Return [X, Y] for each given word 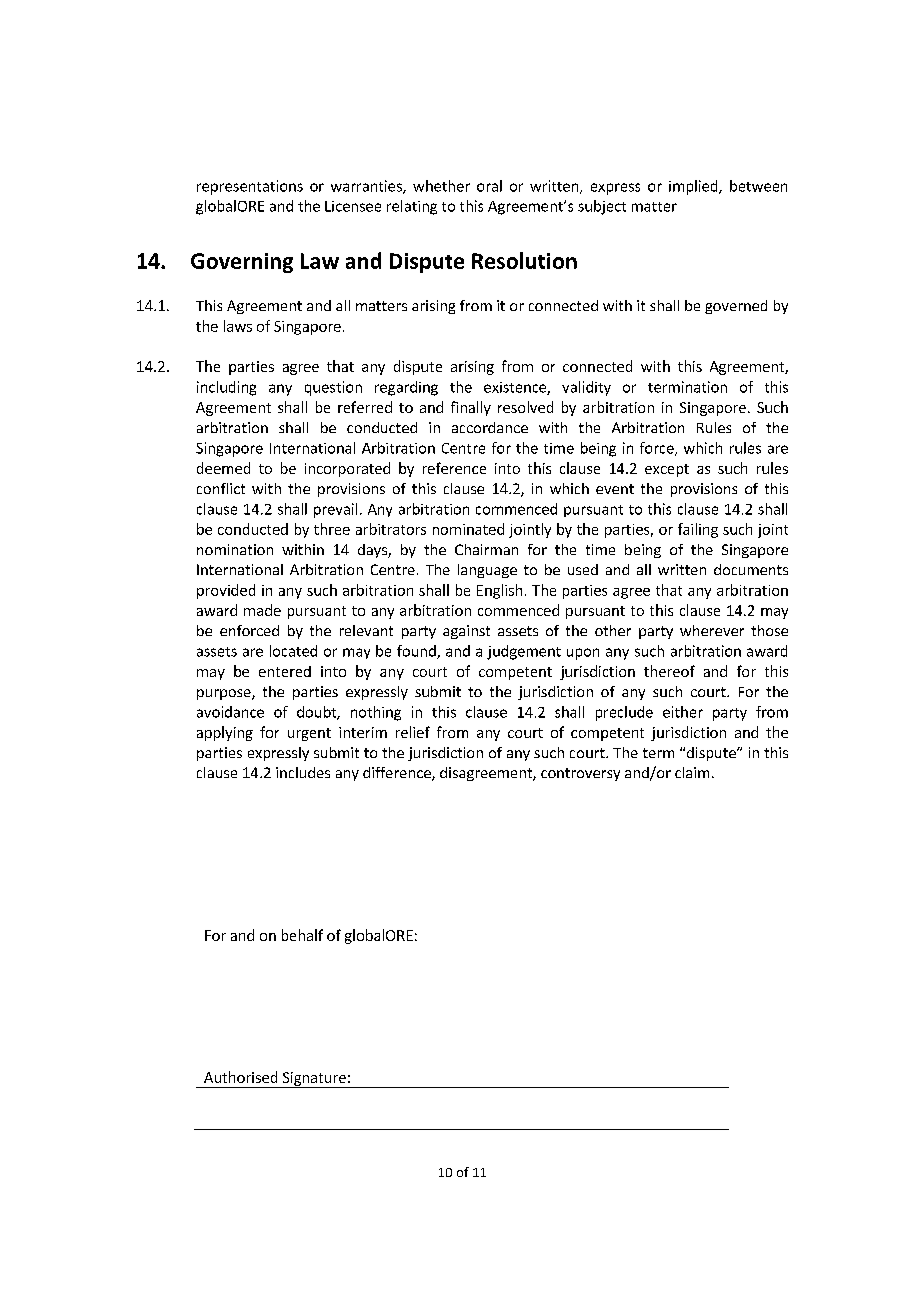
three [332, 529]
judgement [524, 652]
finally [471, 408]
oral [489, 186]
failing [698, 530]
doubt [317, 713]
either [683, 712]
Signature [314, 1080]
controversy [580, 774]
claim [692, 772]
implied [694, 187]
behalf [302, 935]
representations [250, 187]
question [333, 388]
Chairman [486, 549]
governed [736, 307]
